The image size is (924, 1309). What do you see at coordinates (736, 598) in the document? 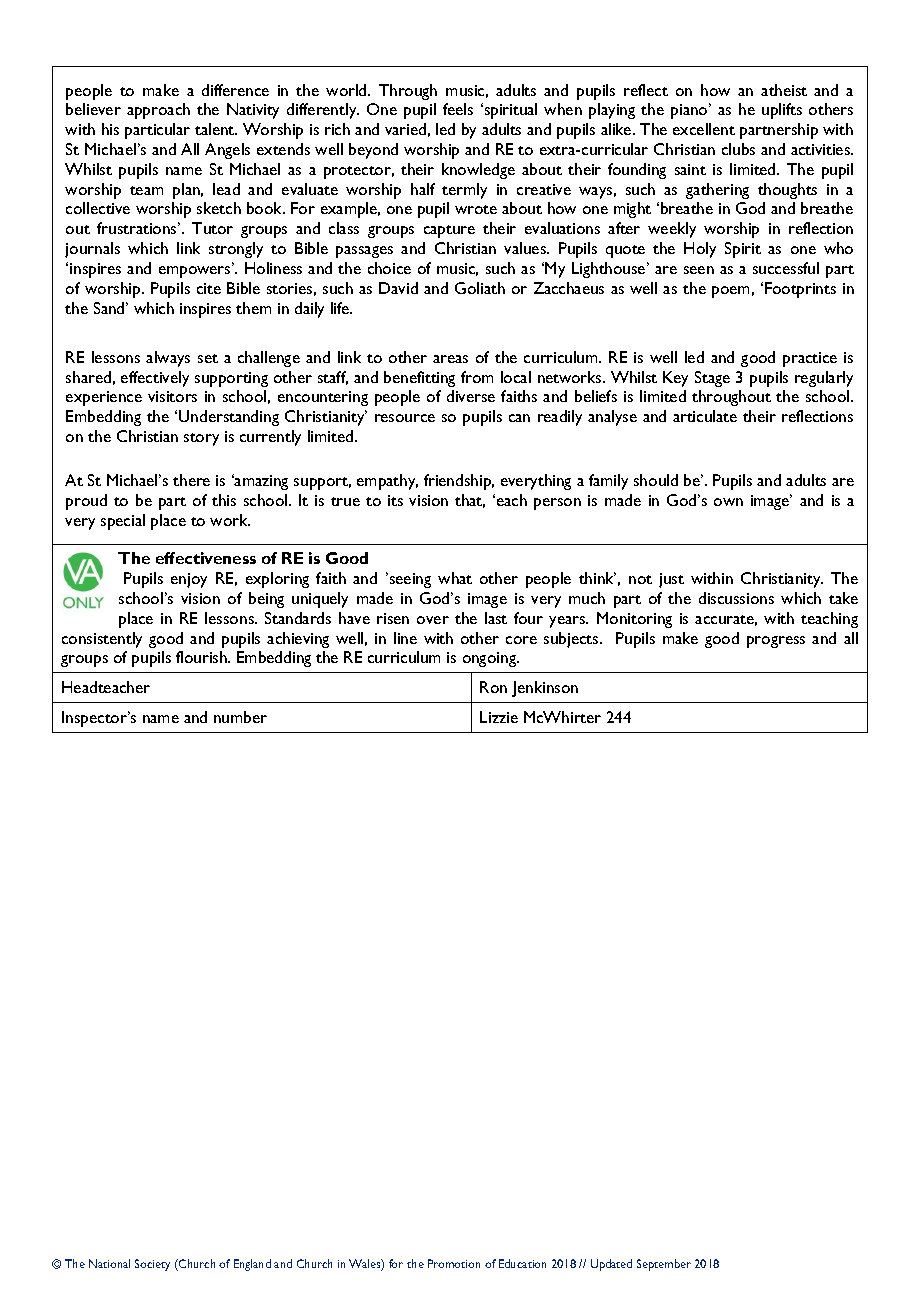
I see `discussions` at bounding box center [736, 598].
